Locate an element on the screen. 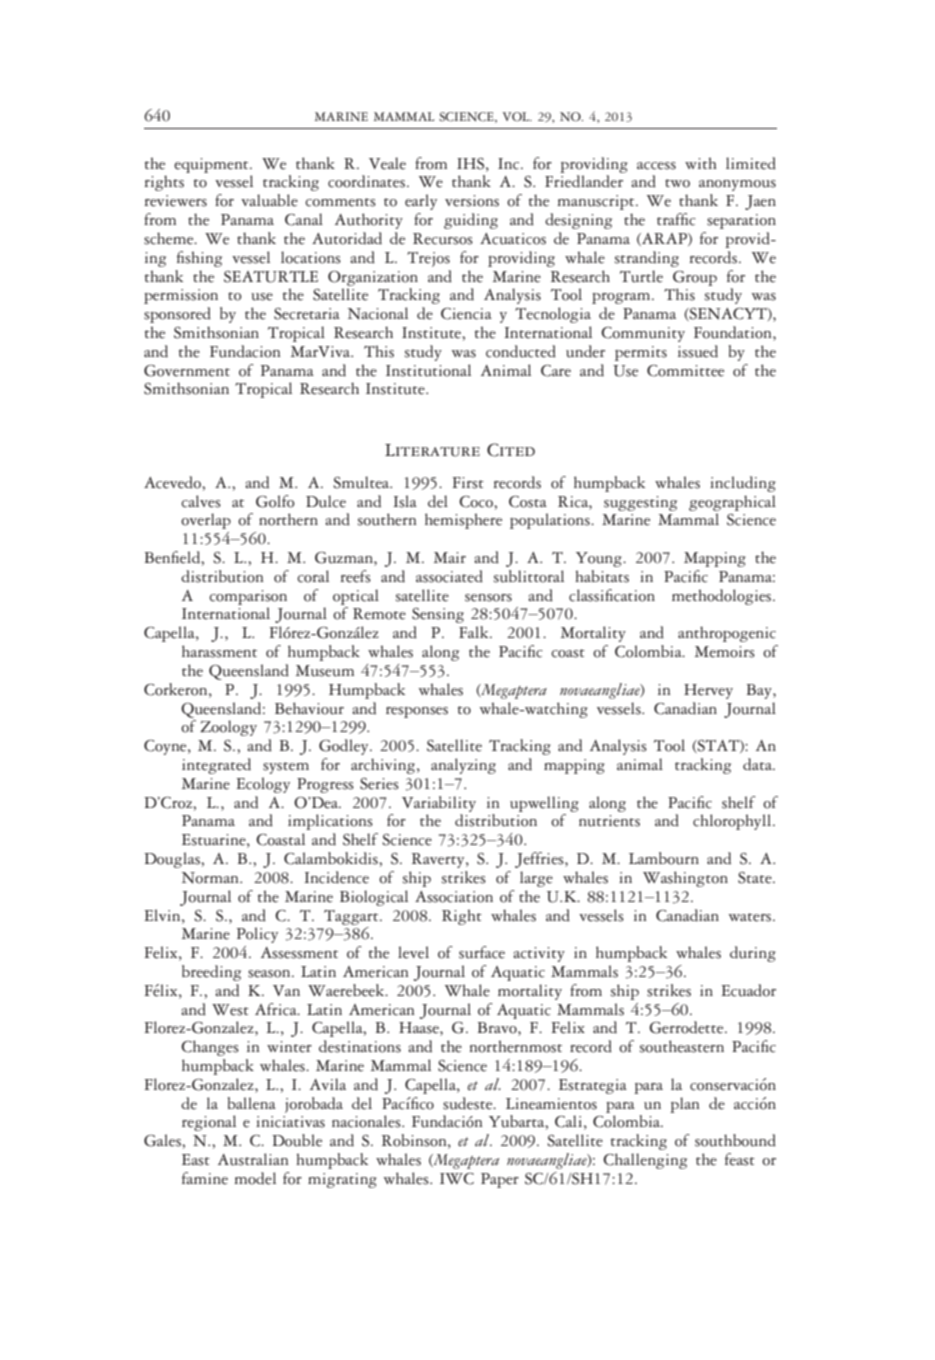 Image resolution: width=935 pixels, height=1360 pixels. geographical is located at coordinates (732, 503).
